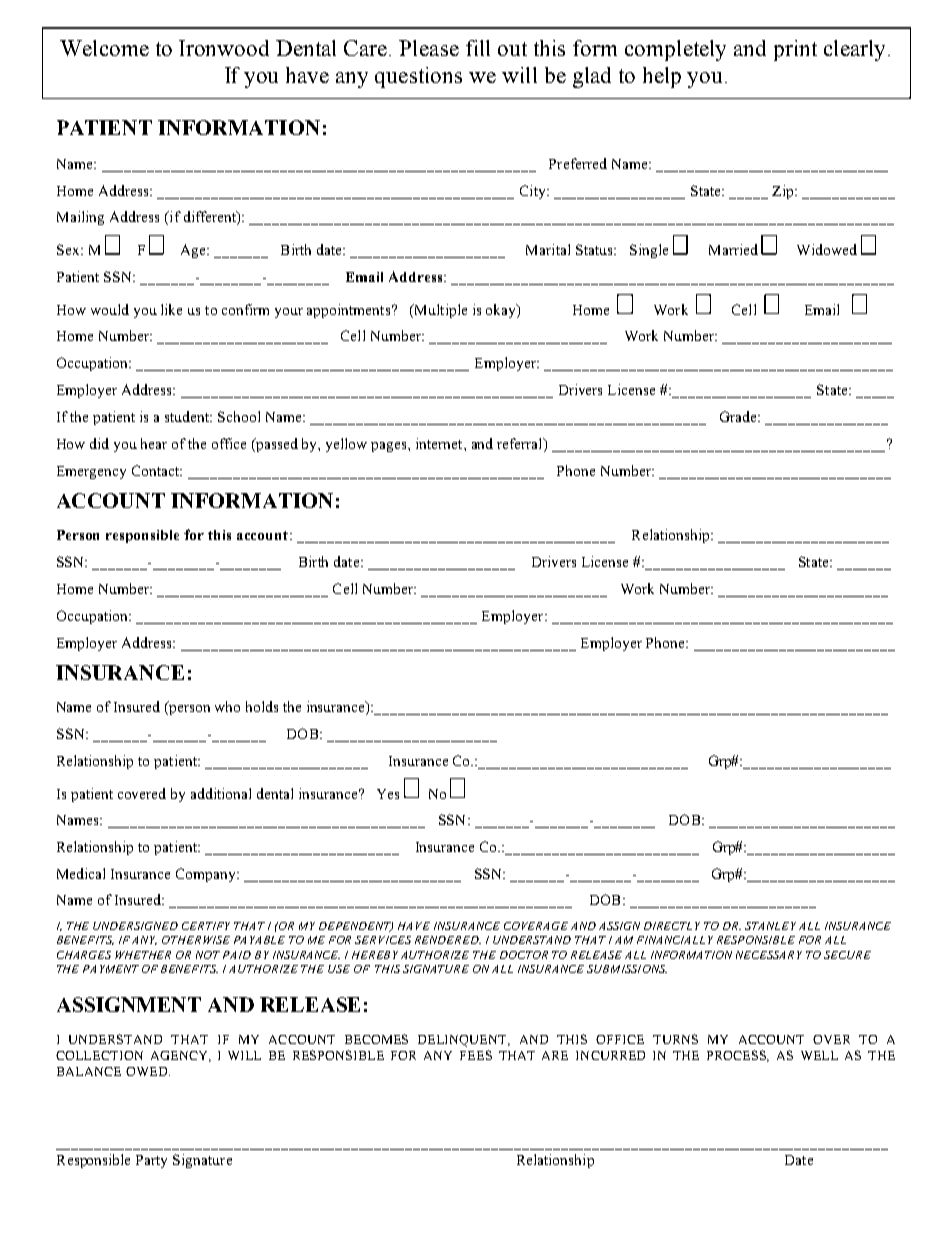  Describe the element at coordinates (795, 50) in the document. I see `print` at that location.
